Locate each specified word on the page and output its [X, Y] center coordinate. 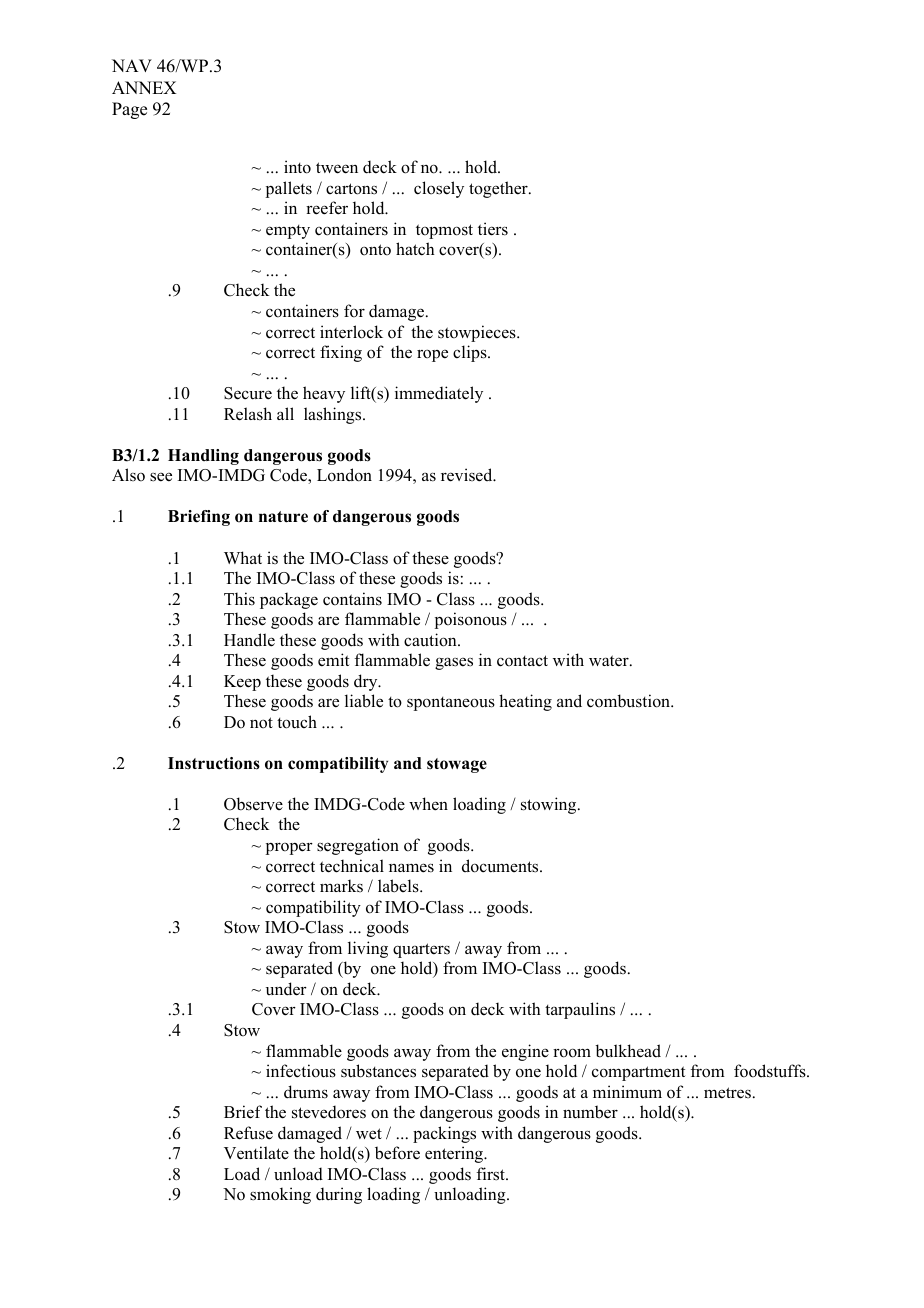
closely [439, 189]
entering [455, 1154]
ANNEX [144, 87]
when [428, 804]
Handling [203, 457]
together [499, 189]
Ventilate [256, 1153]
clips [471, 353]
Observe [253, 804]
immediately [439, 394]
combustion [630, 701]
